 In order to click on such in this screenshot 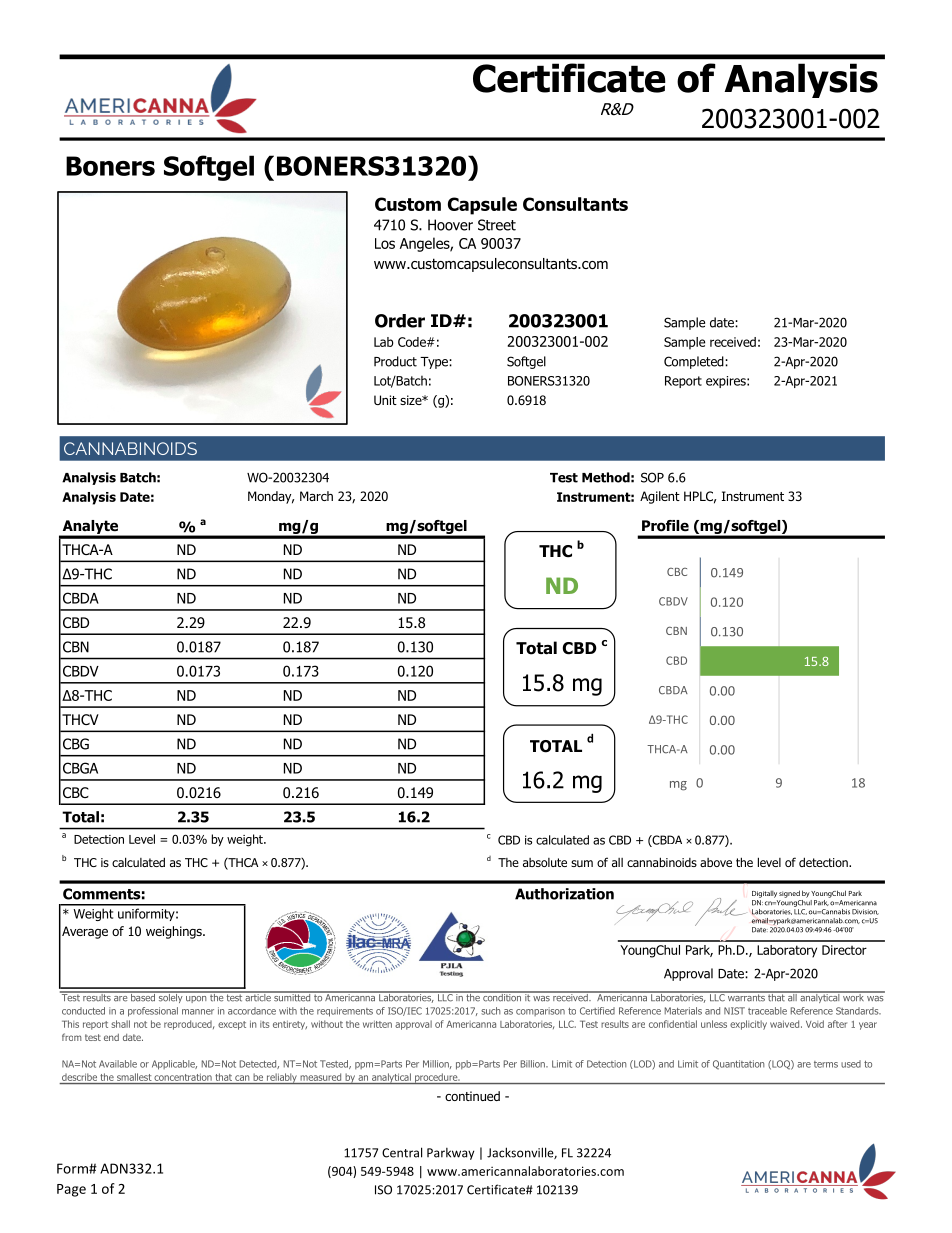, I will do `click(491, 1011)`.
